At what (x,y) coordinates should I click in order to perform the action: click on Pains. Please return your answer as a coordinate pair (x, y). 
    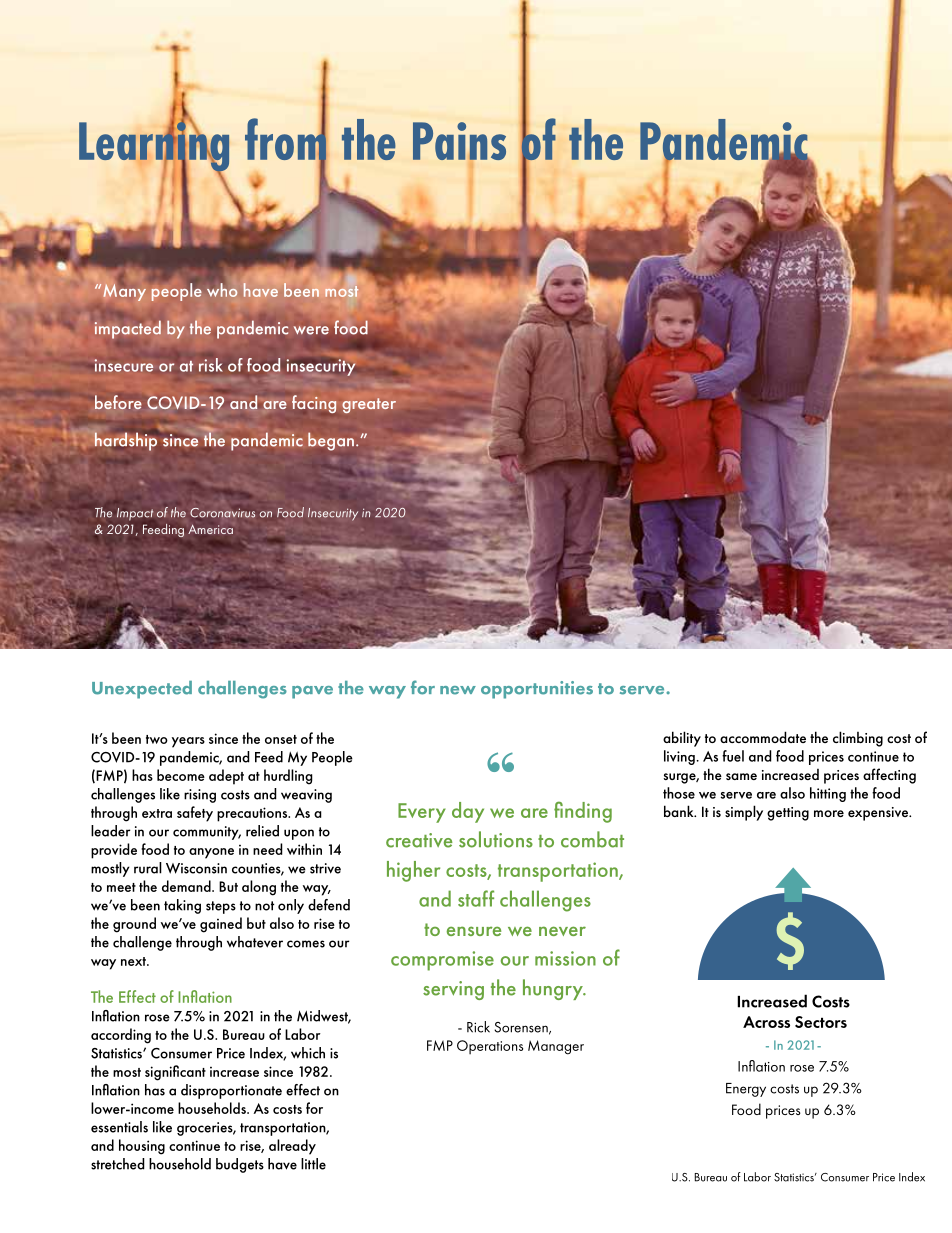
    Looking at the image, I should click on (459, 141).
